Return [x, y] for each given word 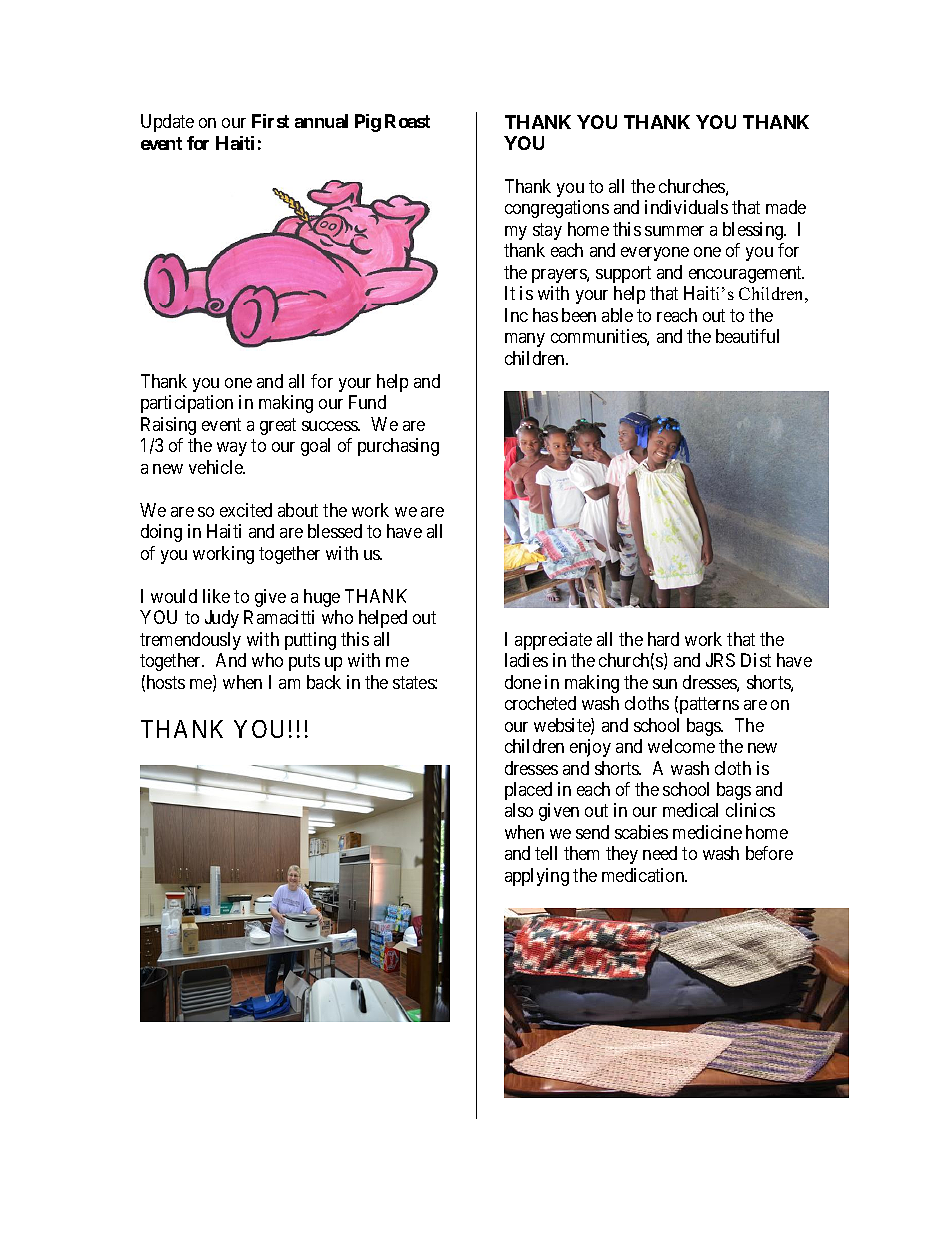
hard [663, 639]
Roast [407, 121]
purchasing [398, 447]
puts [304, 662]
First [270, 121]
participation [187, 404]
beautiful [747, 336]
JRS [720, 660]
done [523, 682]
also [519, 810]
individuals [686, 207]
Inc [516, 315]
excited [246, 510]
